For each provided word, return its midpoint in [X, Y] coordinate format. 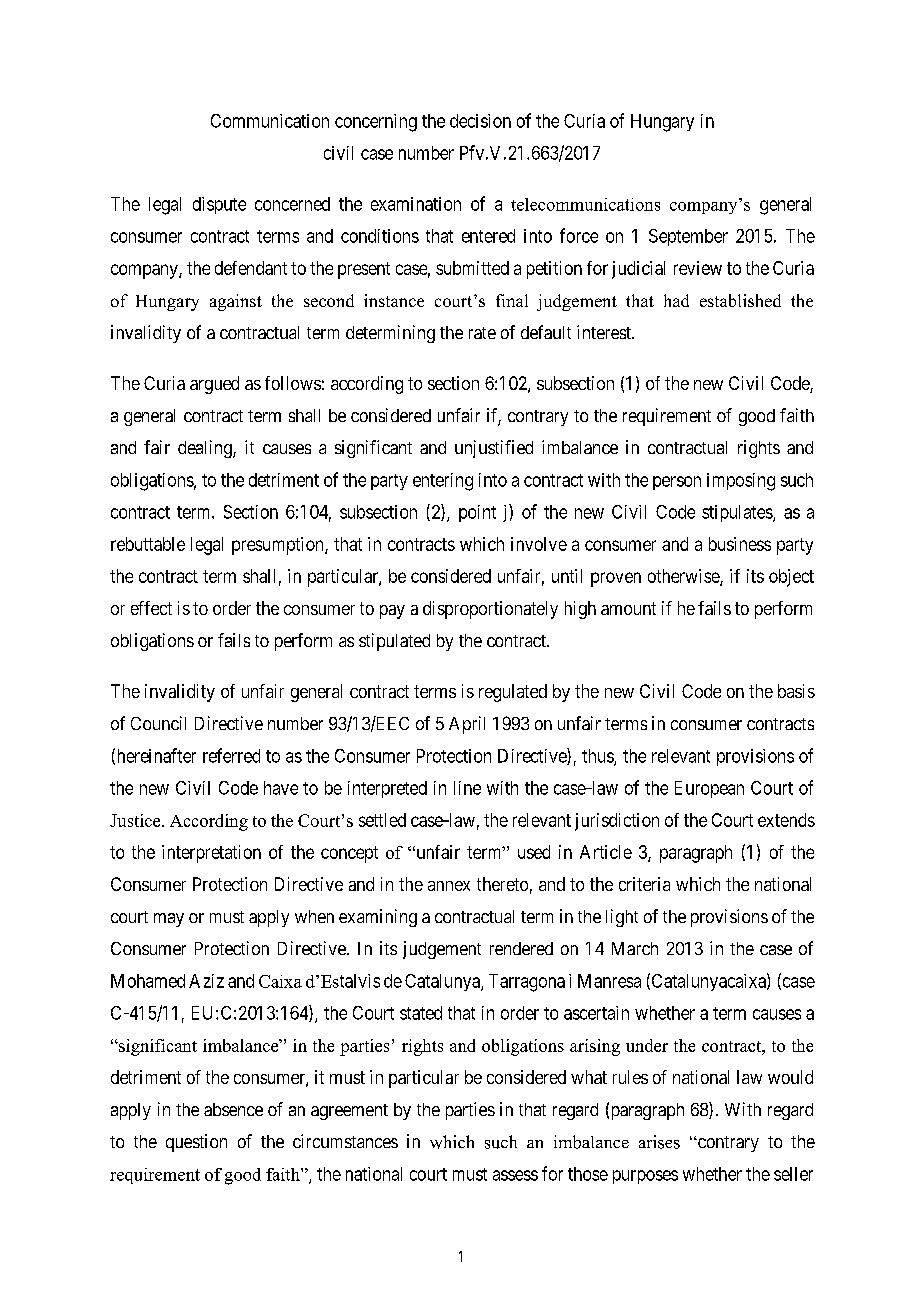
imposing [741, 482]
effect [151, 608]
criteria [644, 884]
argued [214, 385]
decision [480, 121]
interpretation [211, 854]
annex [449, 886]
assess [515, 1175]
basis [796, 691]
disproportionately [490, 610]
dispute [219, 205]
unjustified [494, 449]
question [196, 1143]
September [688, 237]
